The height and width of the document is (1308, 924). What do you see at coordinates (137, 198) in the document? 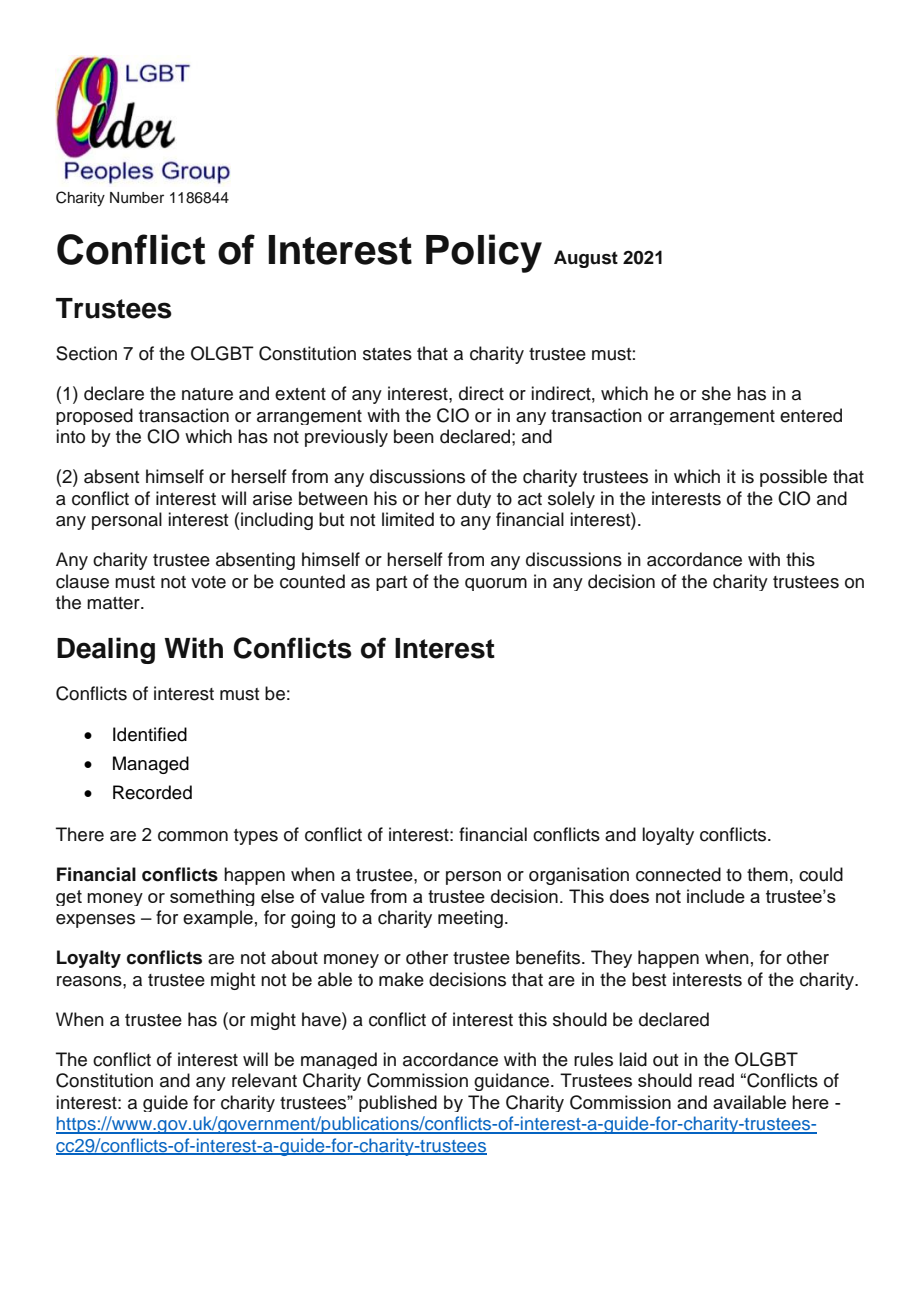
I see `Number` at bounding box center [137, 198].
